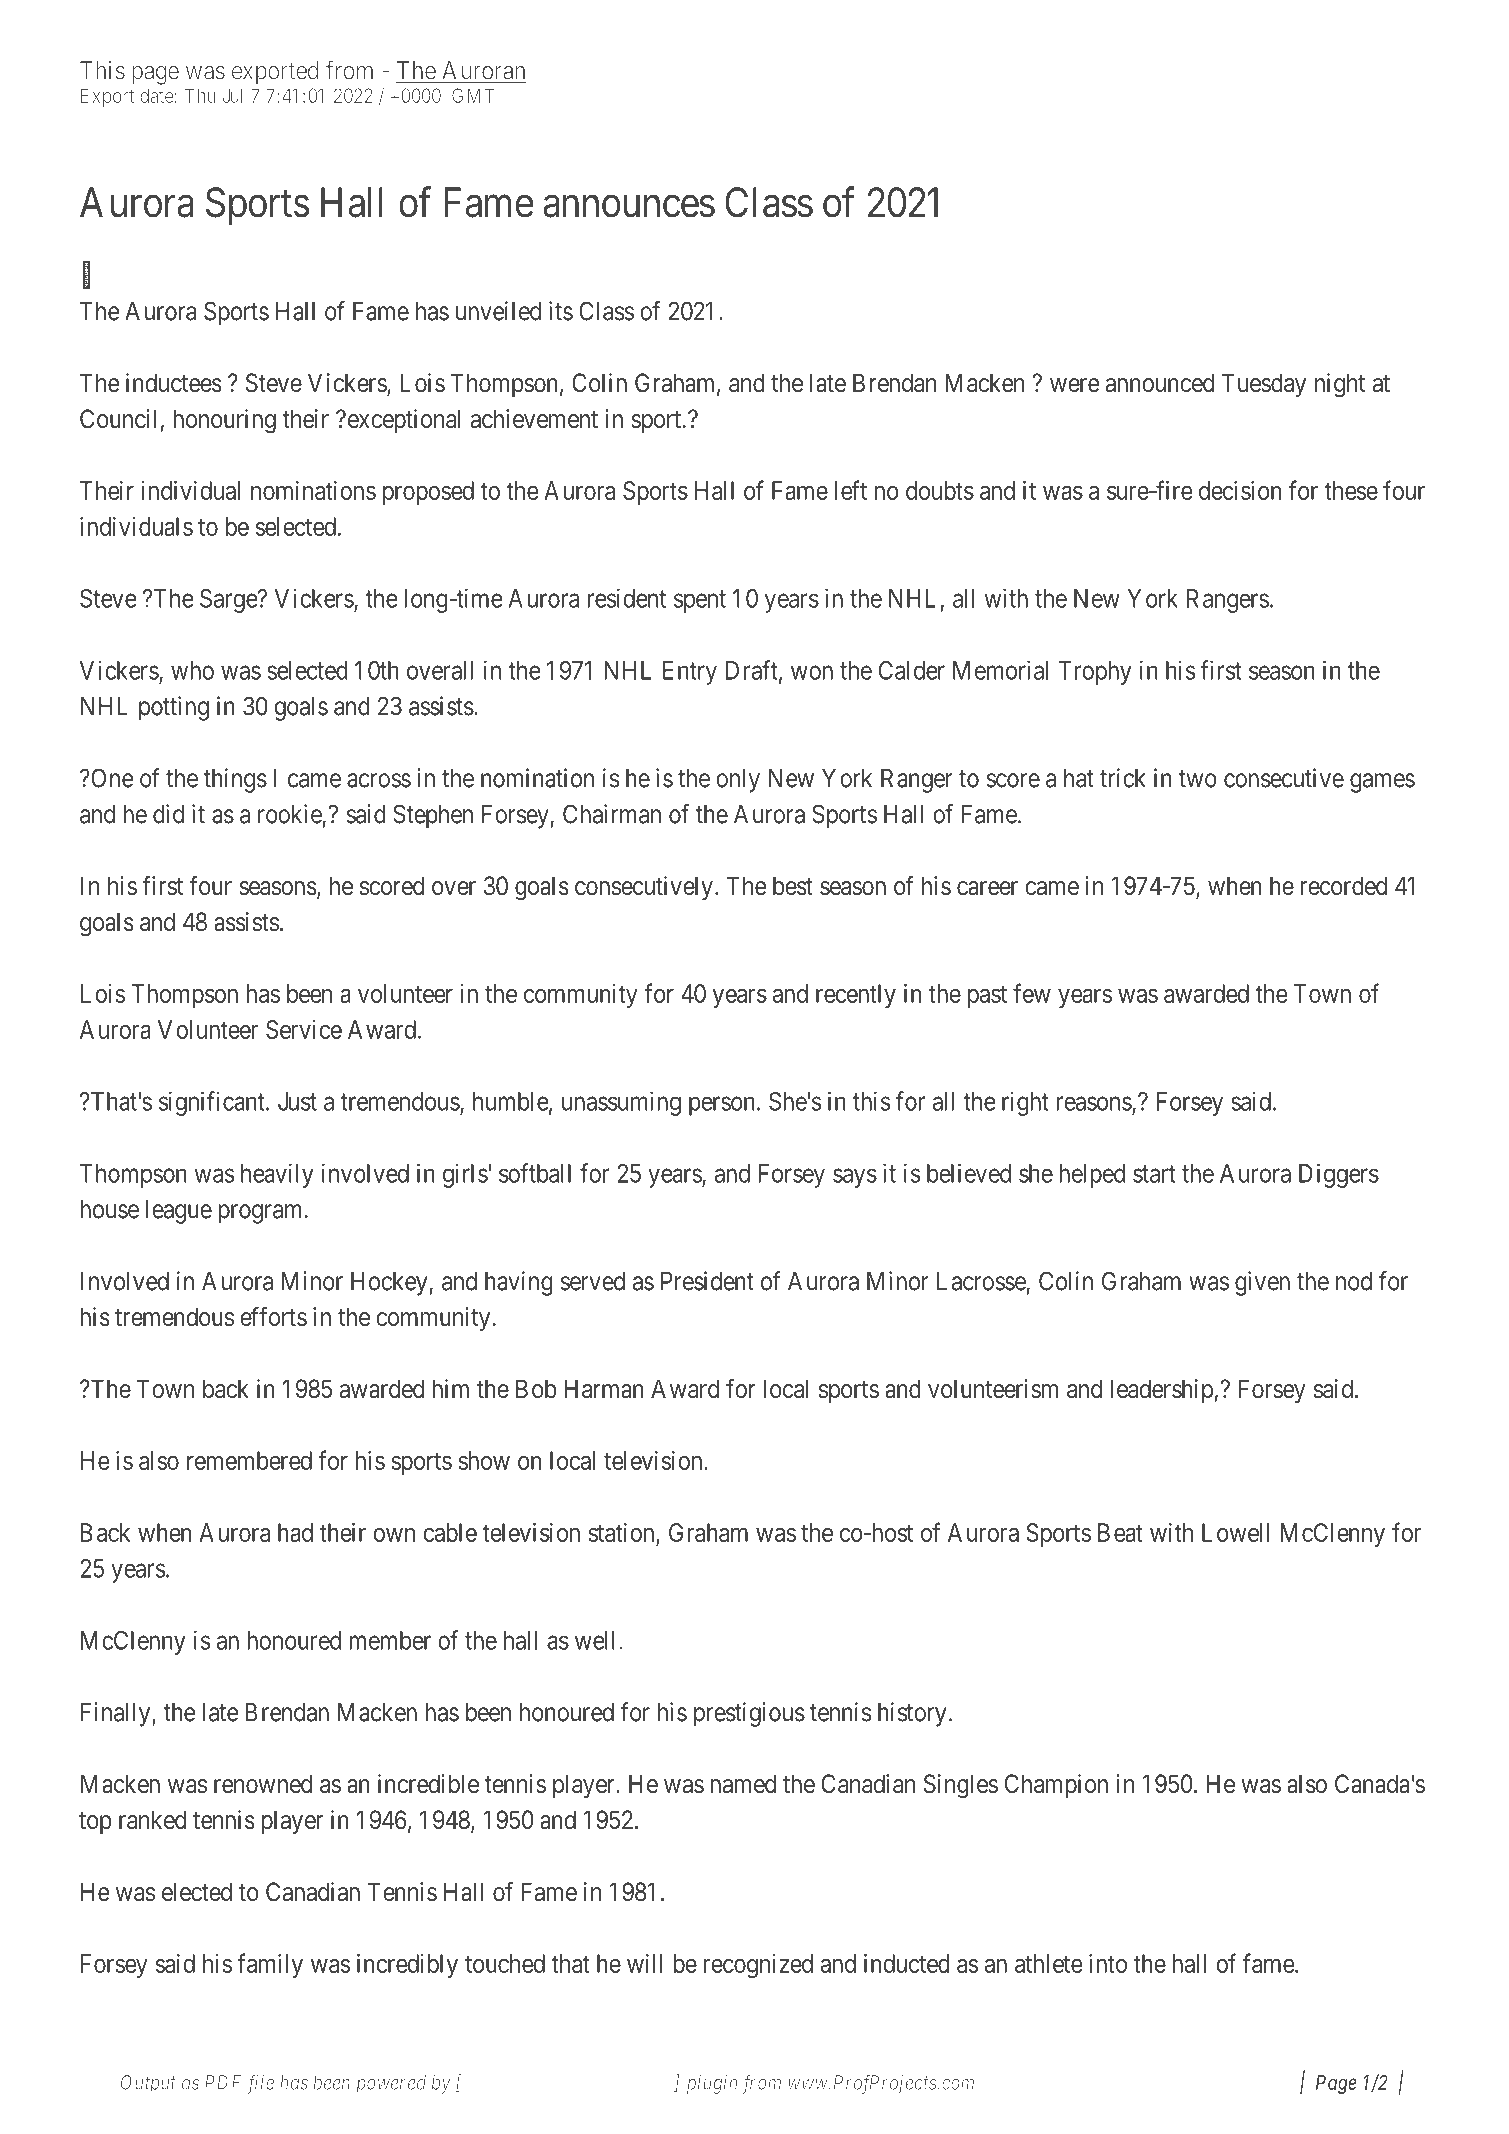 The image size is (1509, 2134). What do you see at coordinates (473, 95) in the image?
I see `GMT` at bounding box center [473, 95].
